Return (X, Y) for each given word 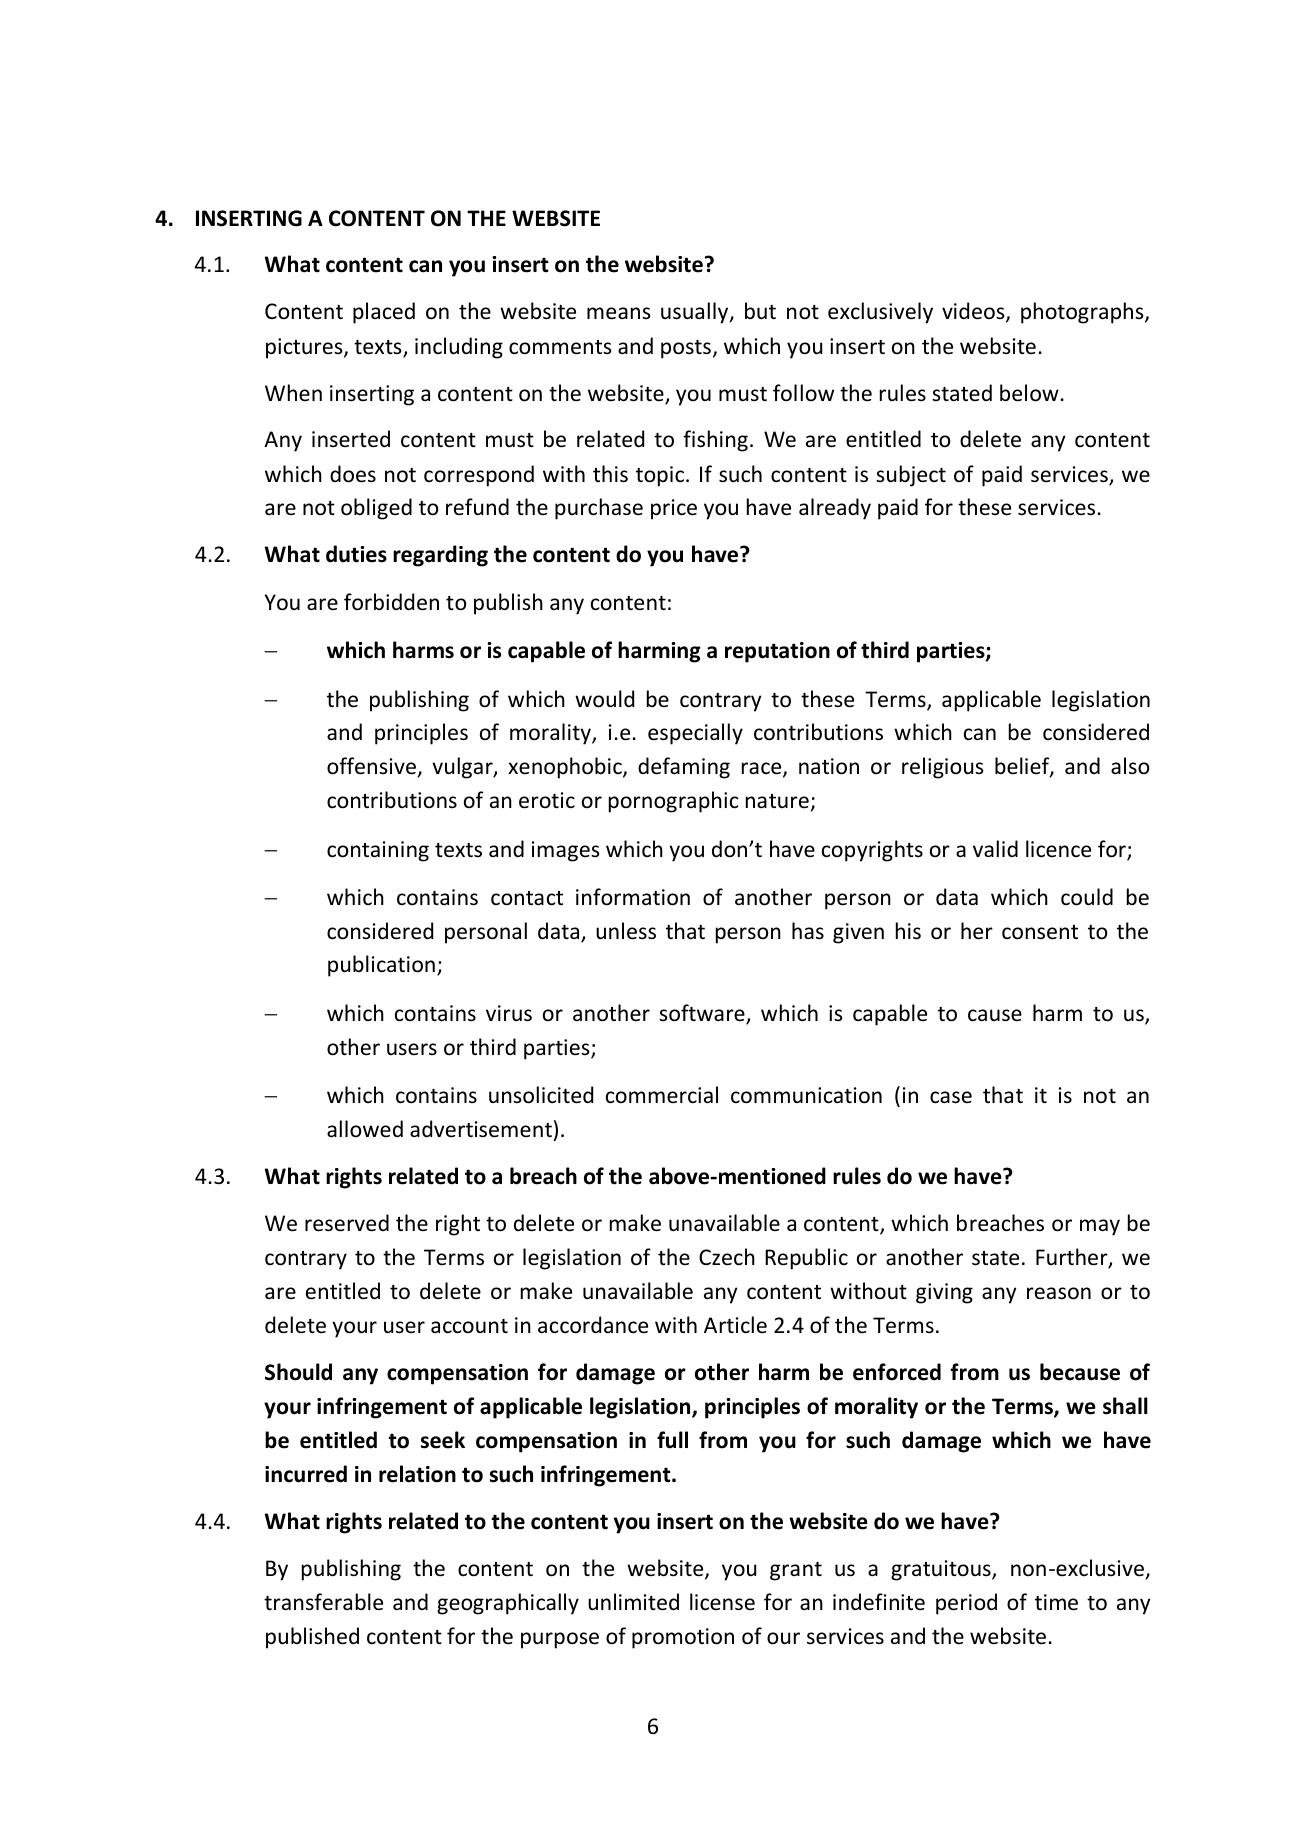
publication (381, 966)
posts (686, 349)
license (722, 1602)
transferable (323, 1602)
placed (384, 313)
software (703, 1014)
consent (1040, 932)
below (1029, 393)
